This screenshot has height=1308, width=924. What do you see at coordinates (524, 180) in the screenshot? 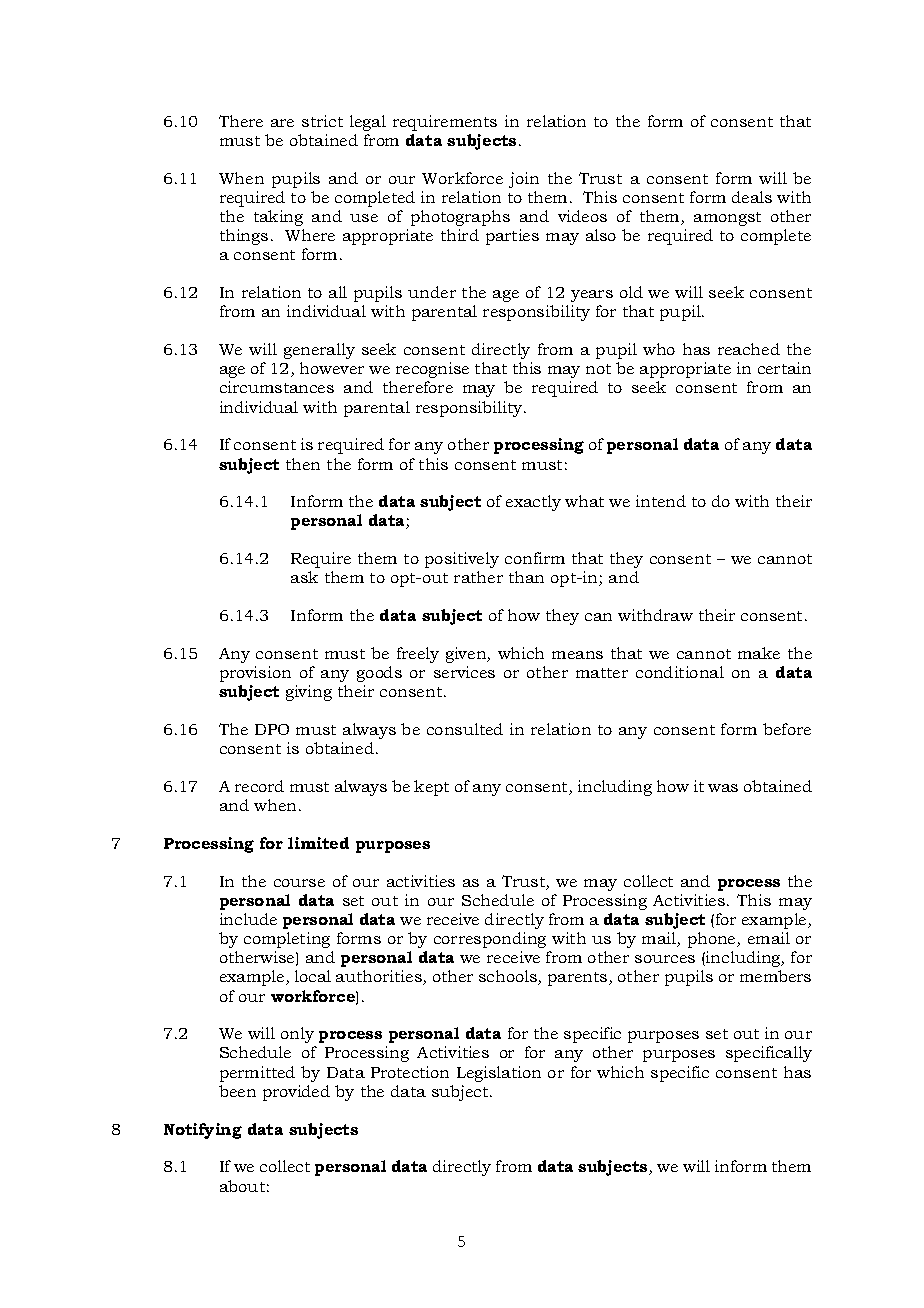
I see `join` at bounding box center [524, 180].
